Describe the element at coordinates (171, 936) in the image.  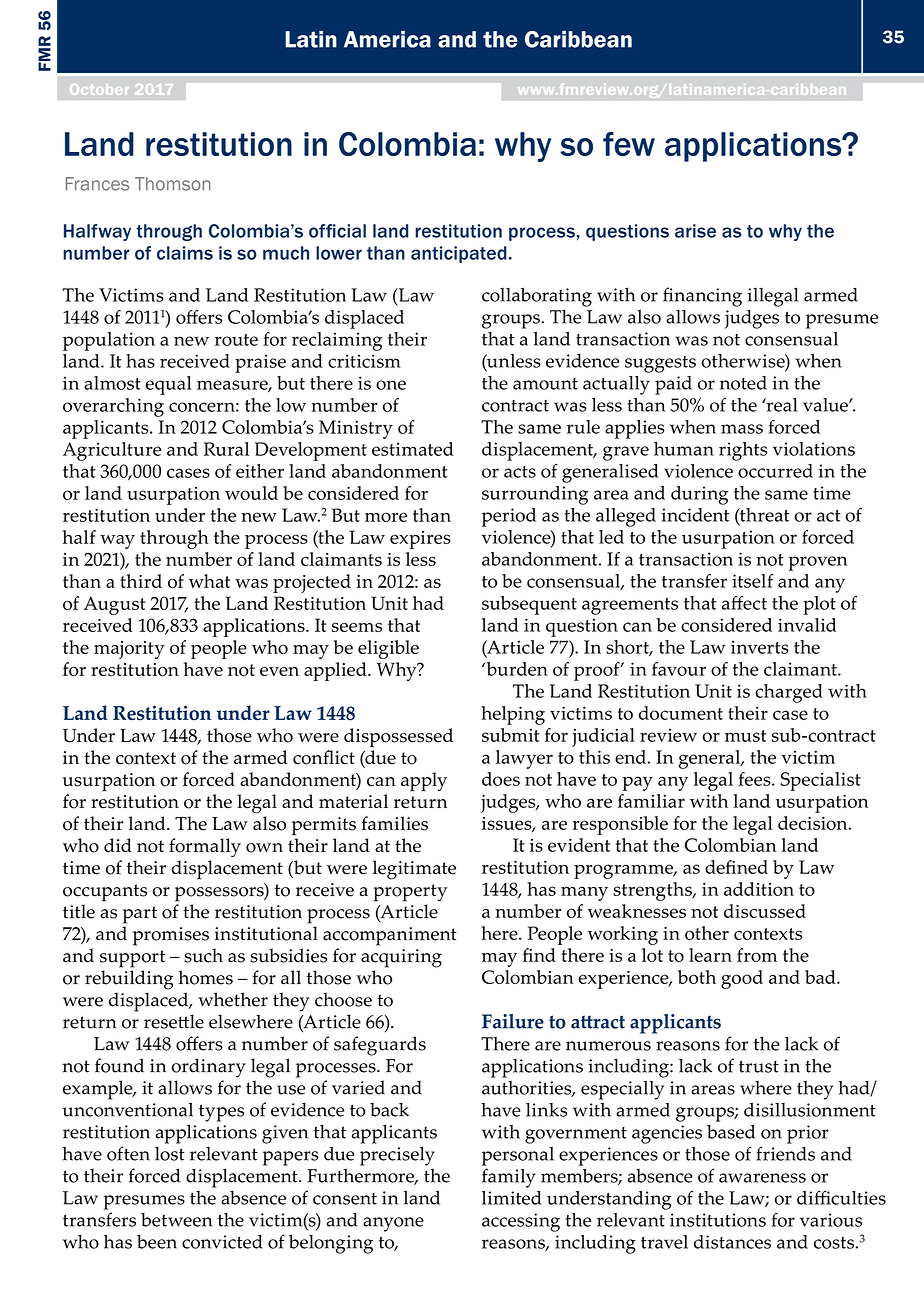
I see `promises` at that location.
